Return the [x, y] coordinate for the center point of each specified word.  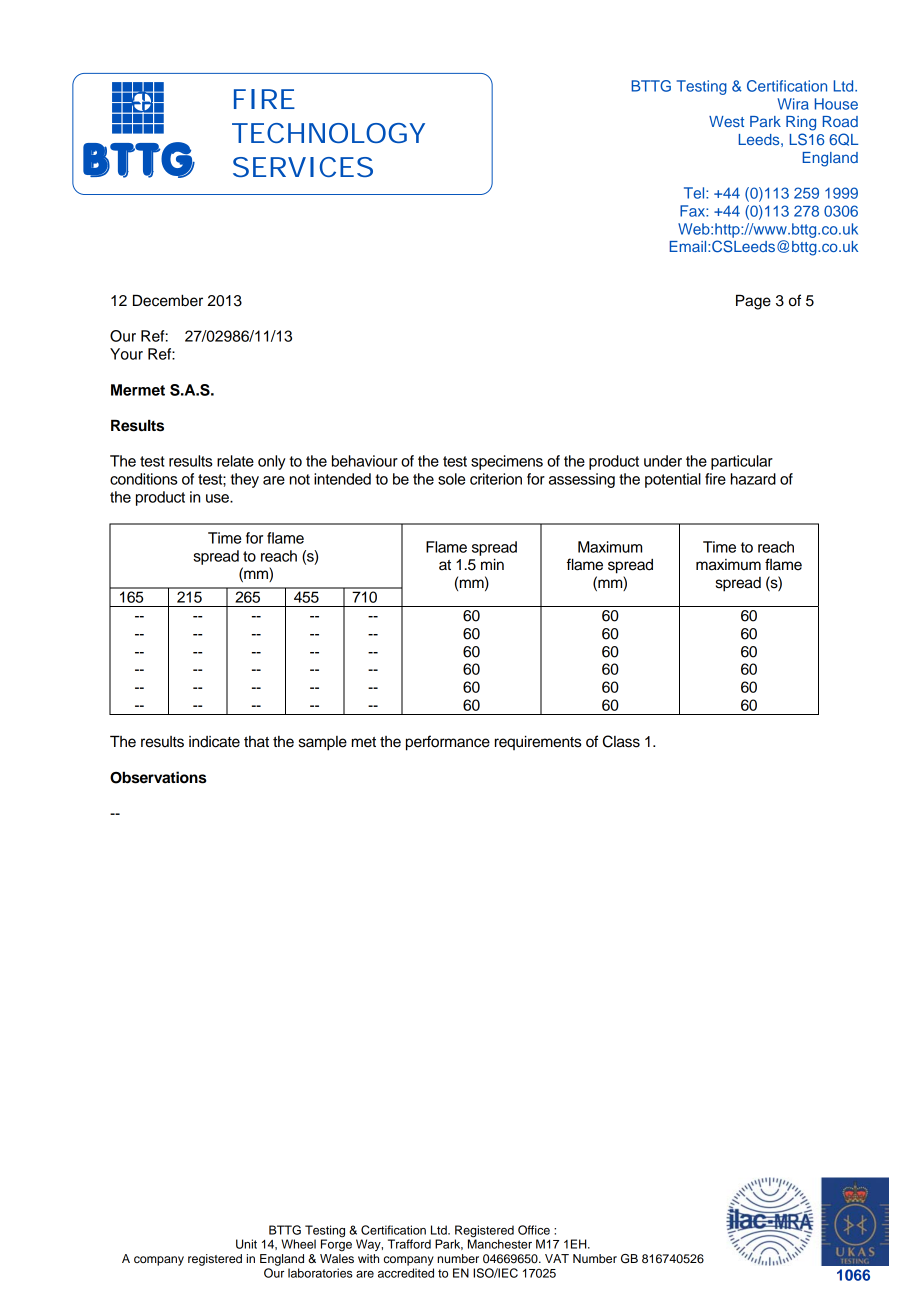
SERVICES [303, 167]
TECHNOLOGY [328, 133]
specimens [507, 462]
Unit [246, 1244]
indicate [214, 742]
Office [534, 1230]
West [726, 121]
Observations [158, 777]
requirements [538, 742]
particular [742, 462]
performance [448, 743]
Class [621, 741]
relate [235, 461]
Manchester [500, 1243]
